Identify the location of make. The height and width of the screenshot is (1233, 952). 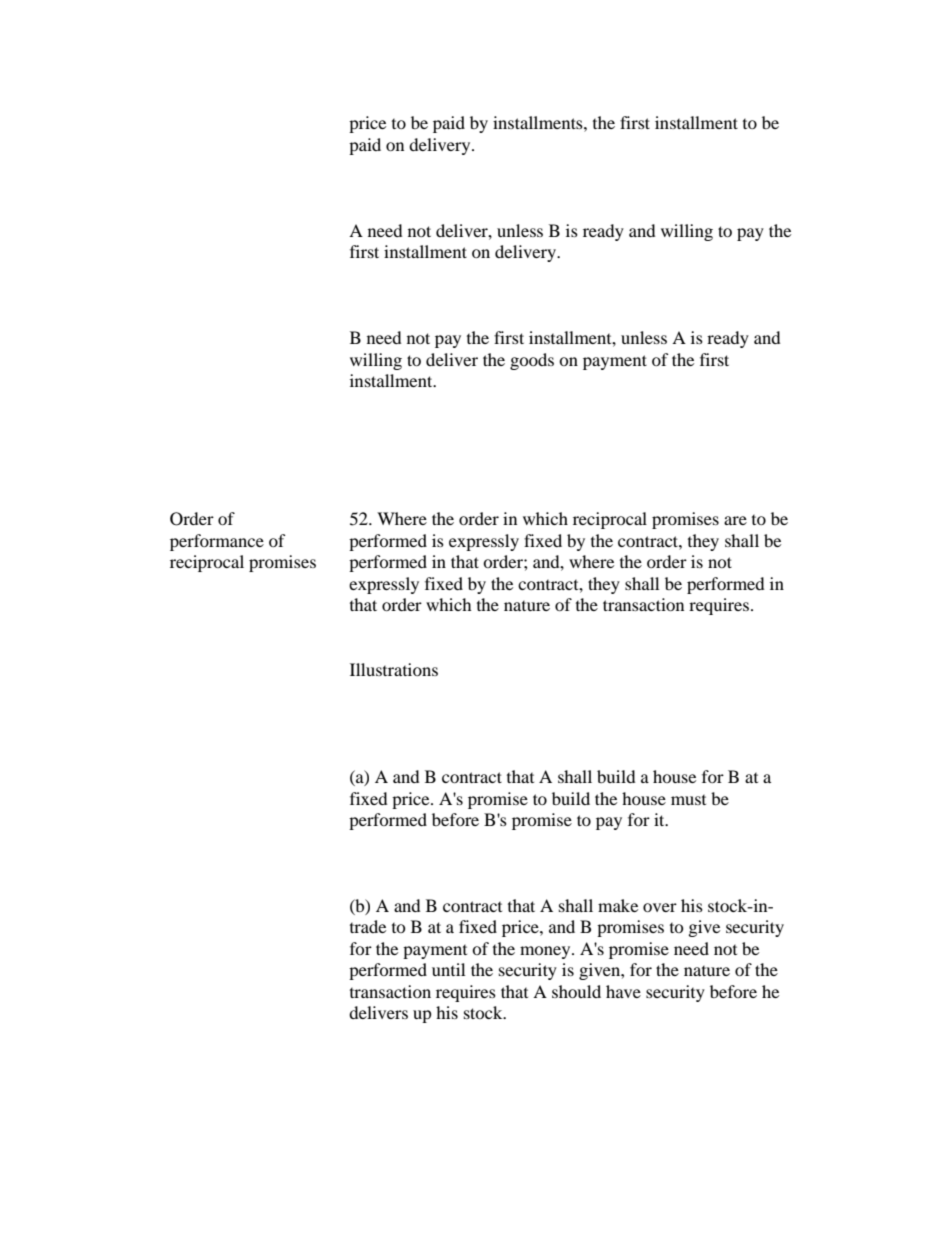
(618, 905).
